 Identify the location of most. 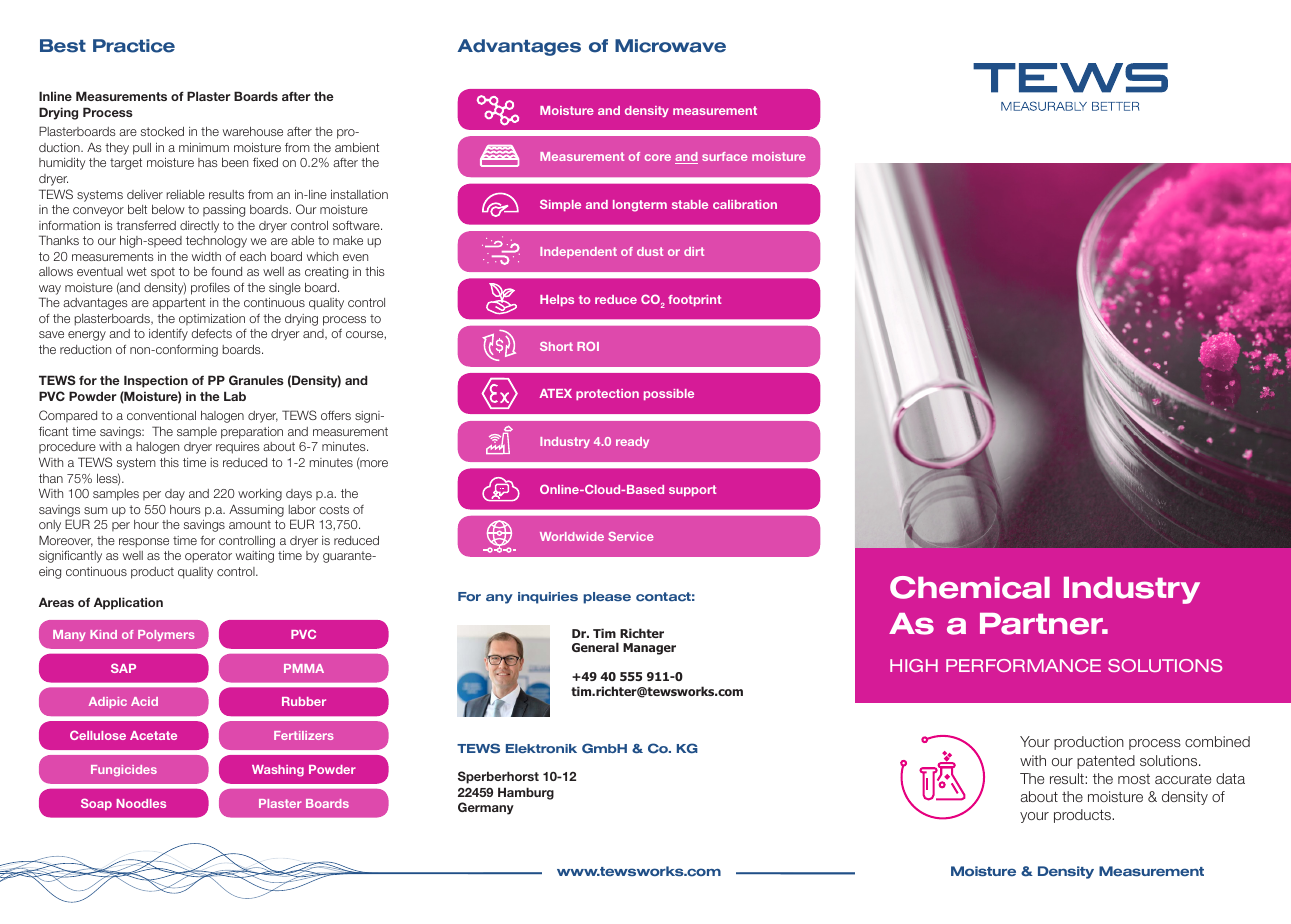
(1134, 779).
